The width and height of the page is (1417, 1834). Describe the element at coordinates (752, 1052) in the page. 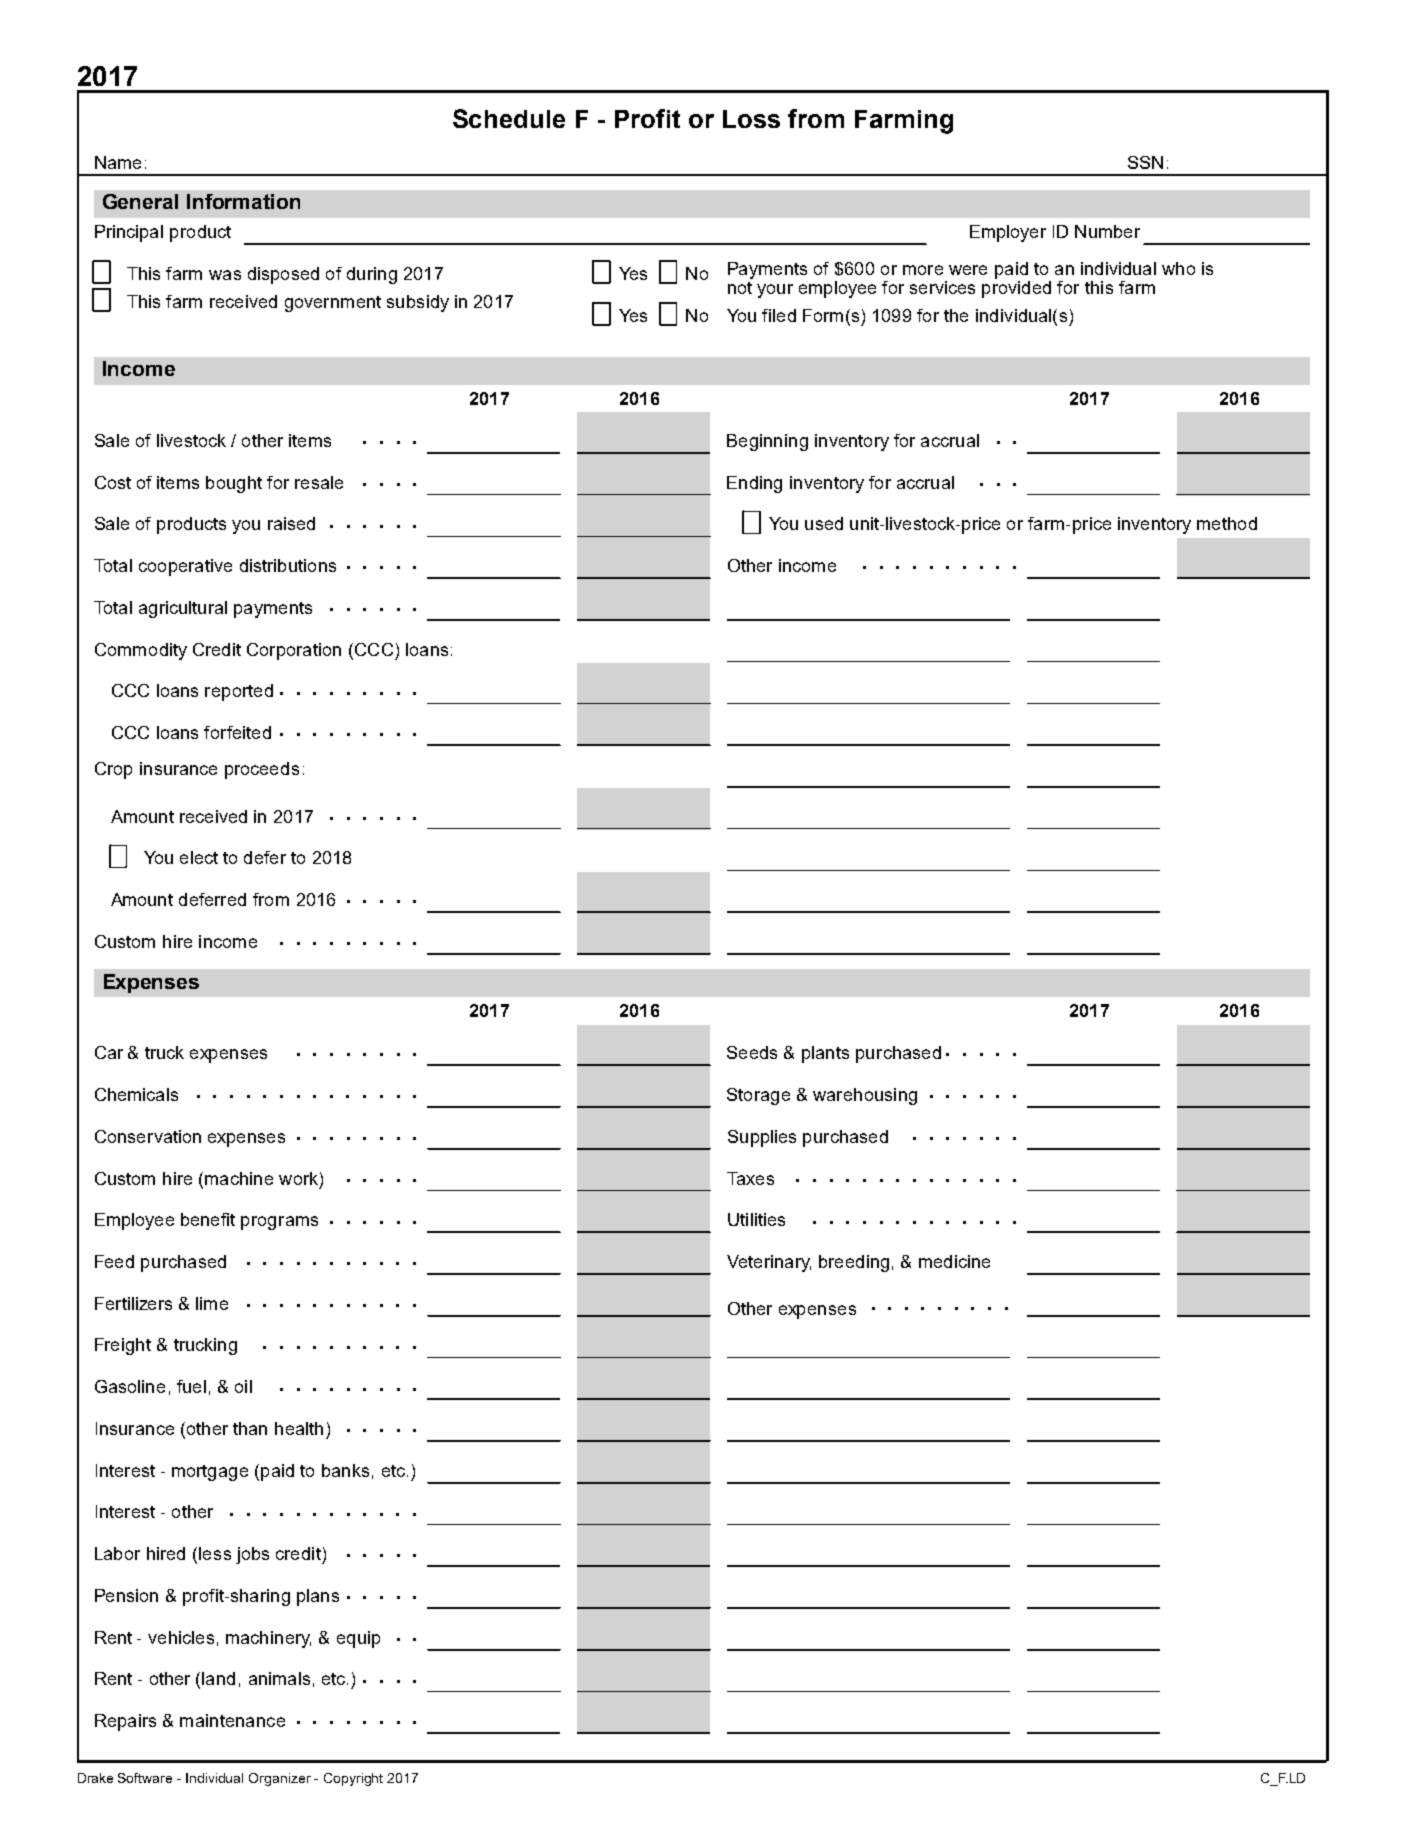

I see `Seeds` at that location.
